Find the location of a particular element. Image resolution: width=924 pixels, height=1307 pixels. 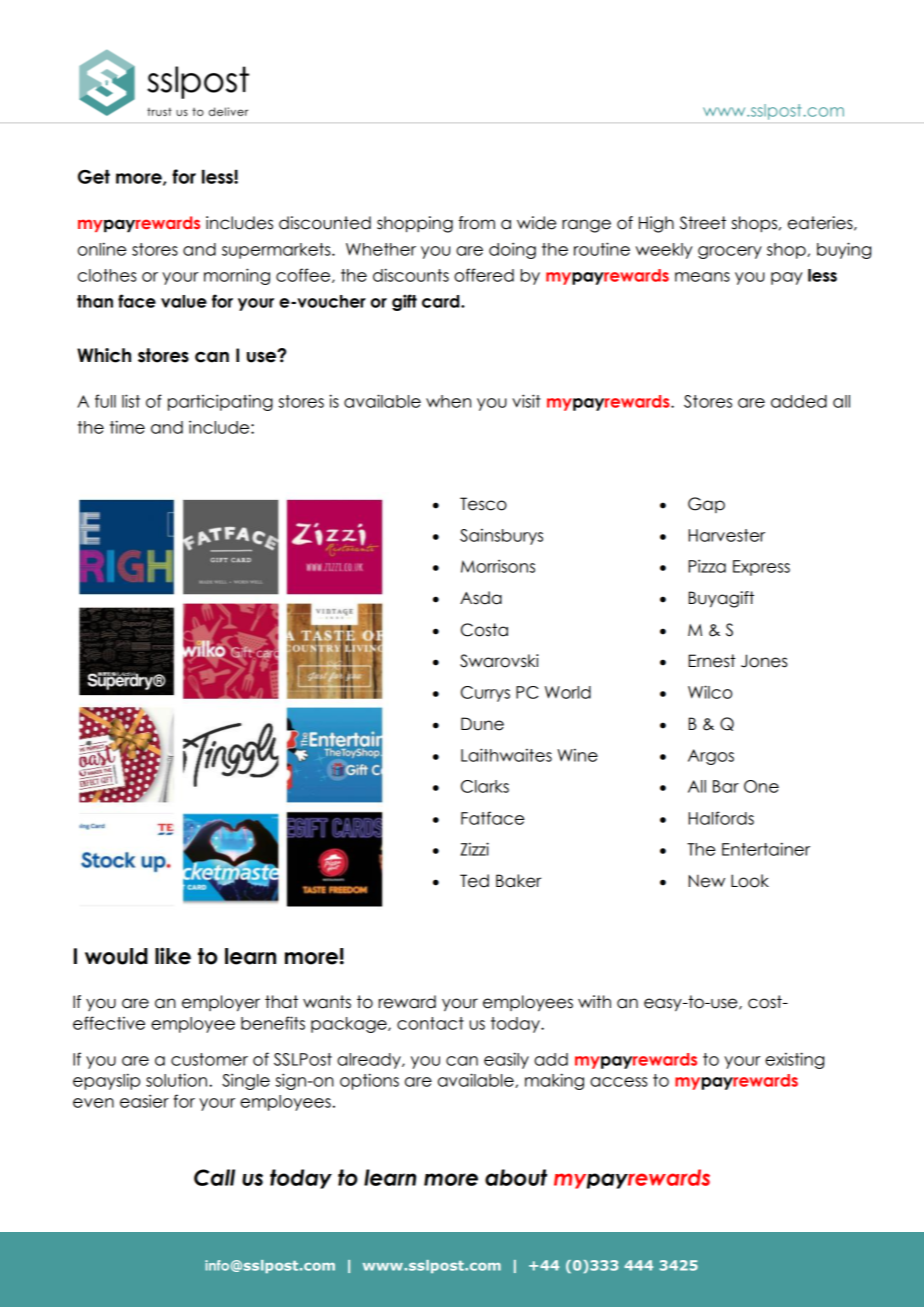

from is located at coordinates (476, 223).
